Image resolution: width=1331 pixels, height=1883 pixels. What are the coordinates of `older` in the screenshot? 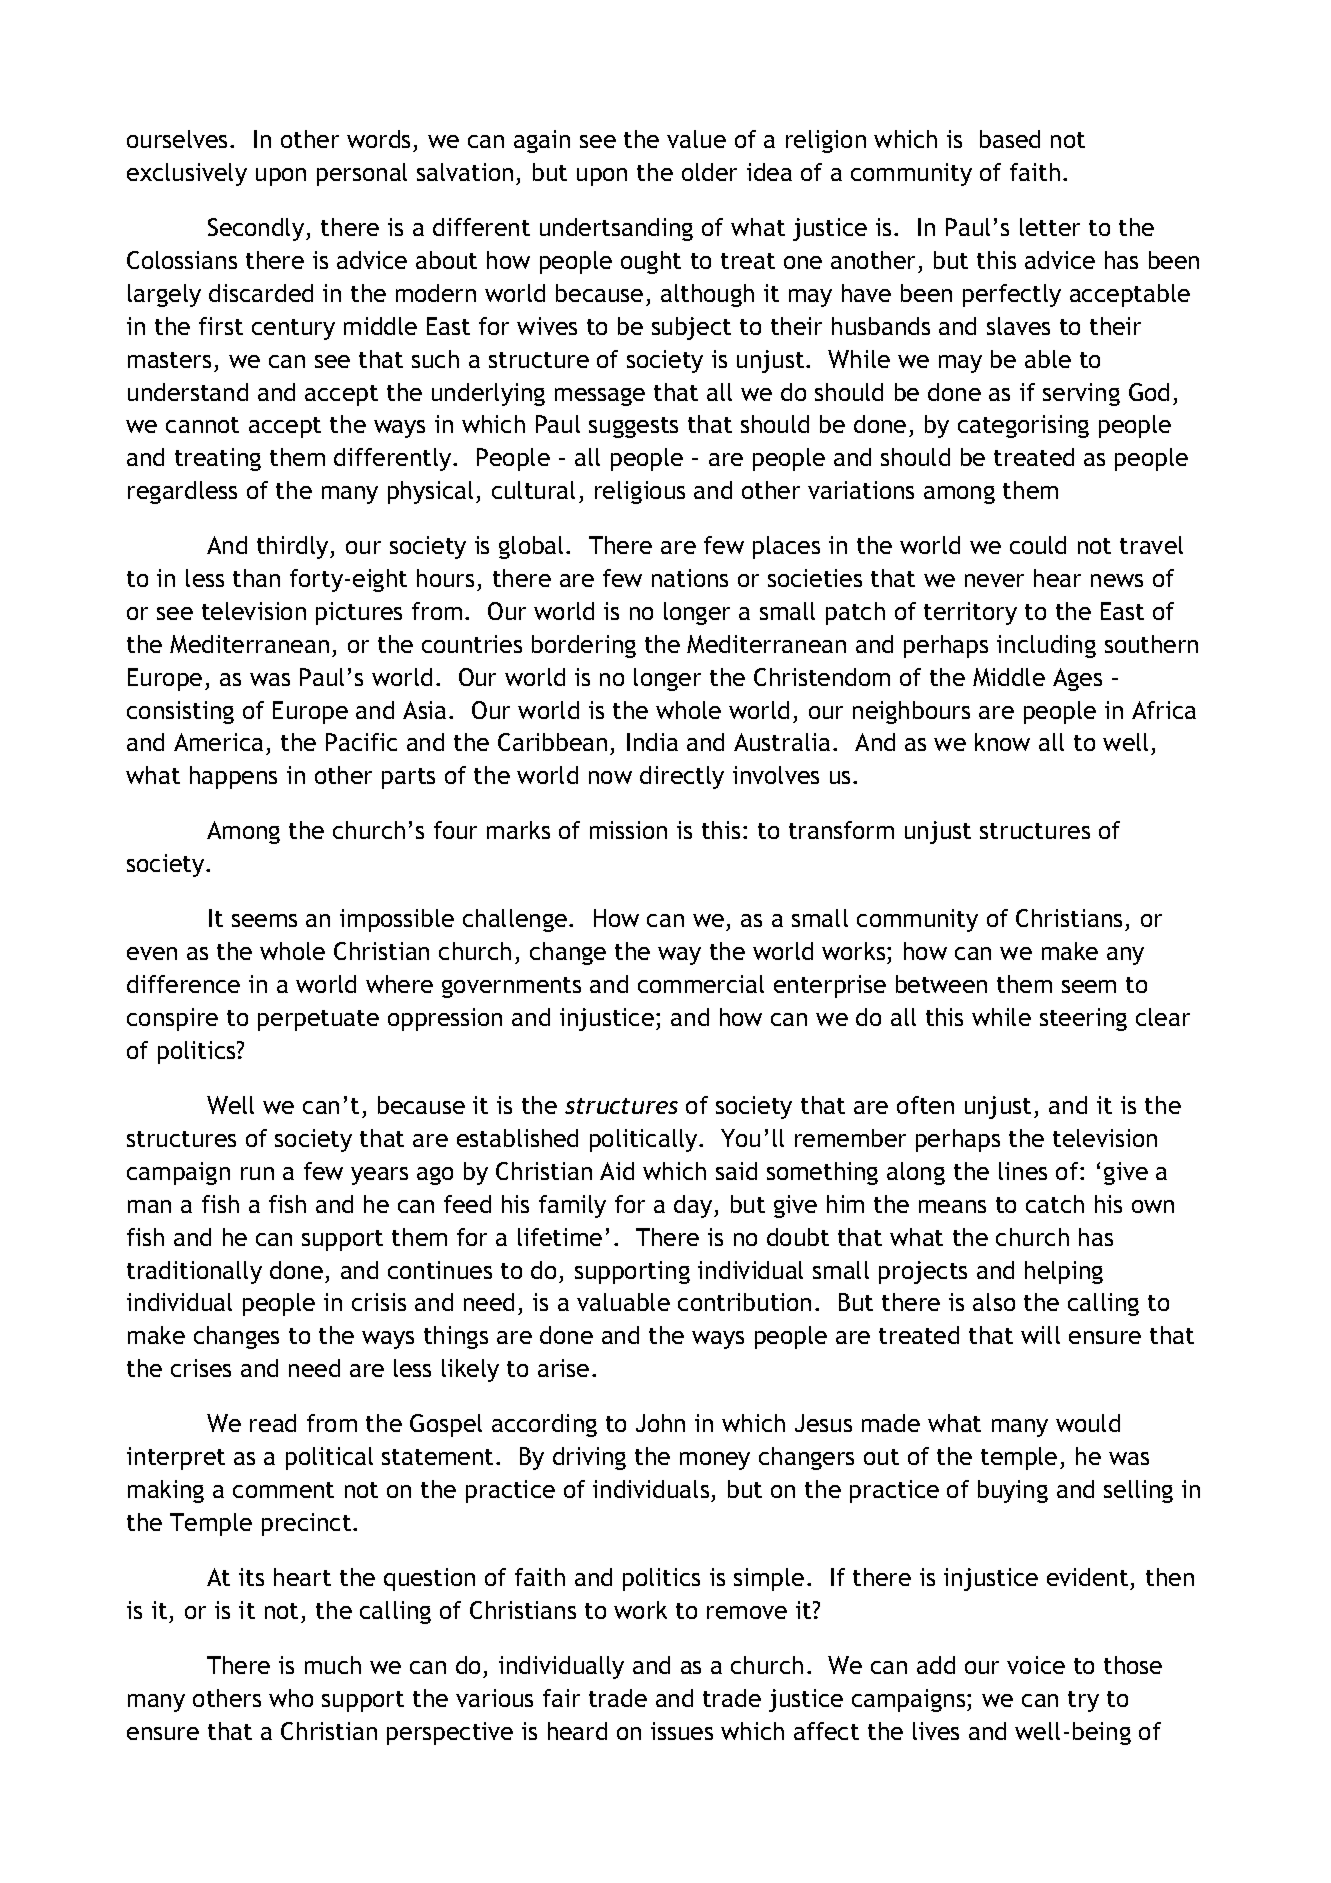 It's located at (709, 172).
